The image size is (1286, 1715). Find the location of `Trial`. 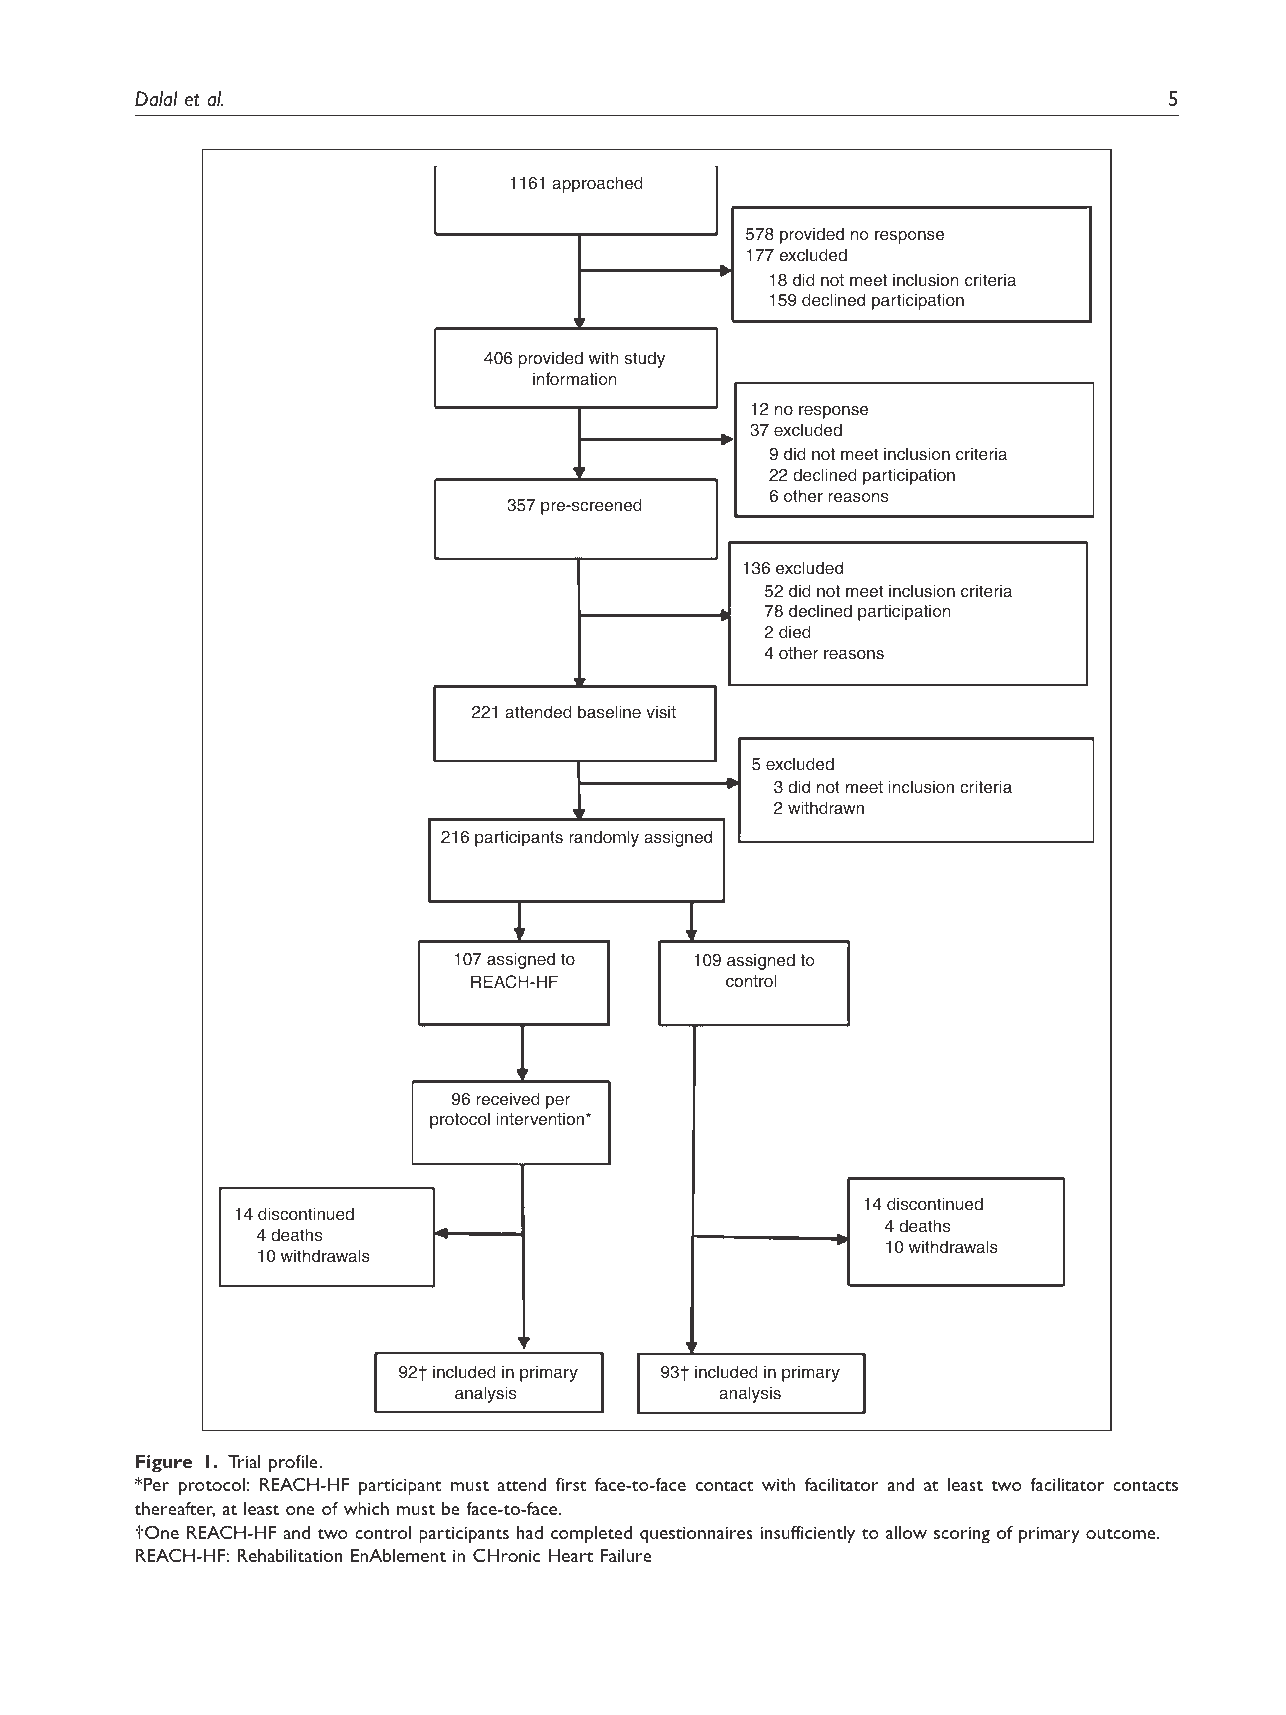

Trial is located at coordinates (244, 1461).
